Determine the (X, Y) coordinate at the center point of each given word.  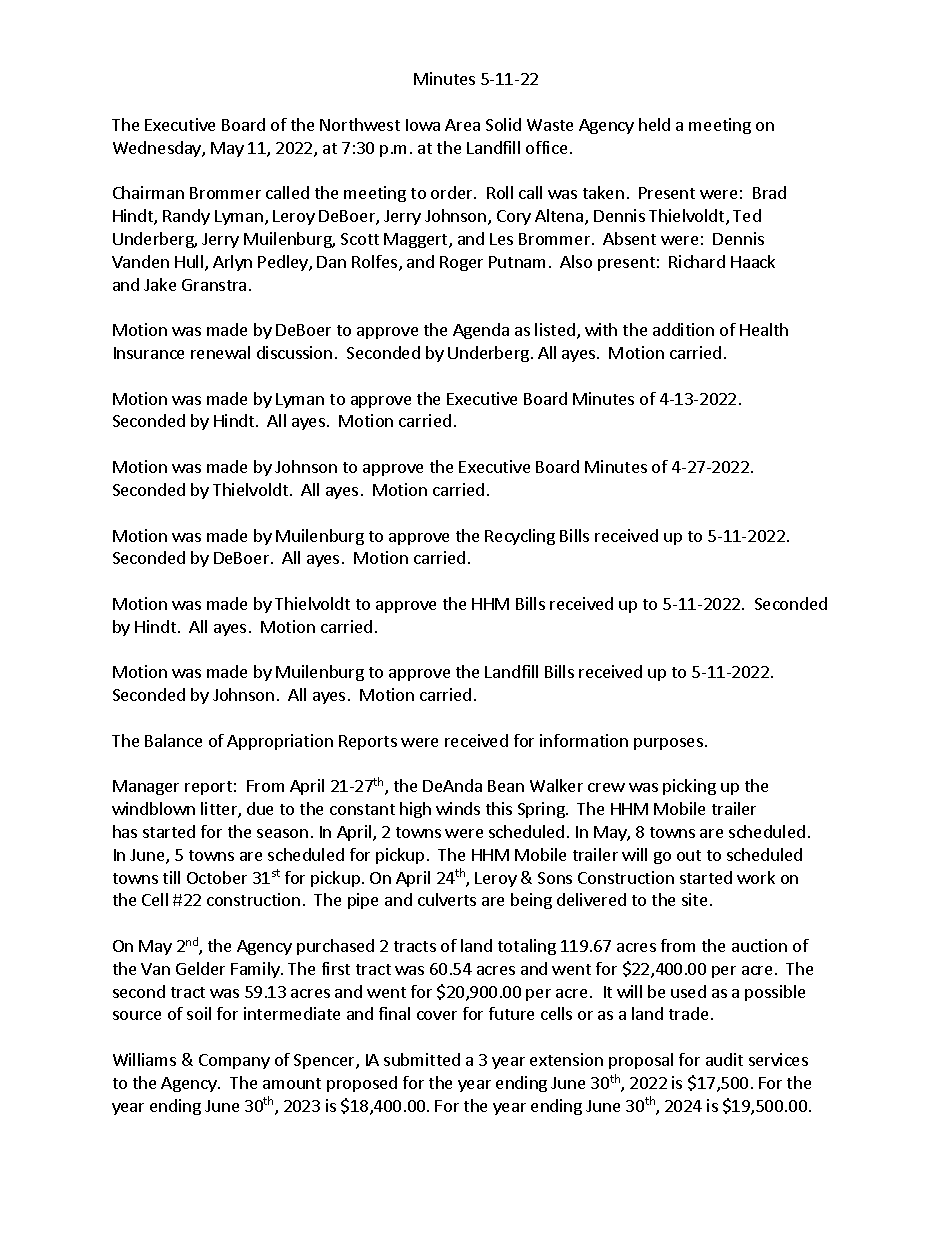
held (654, 124)
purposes (668, 744)
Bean (506, 786)
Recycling (520, 537)
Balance (173, 740)
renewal (220, 352)
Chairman (148, 192)
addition (683, 329)
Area (462, 125)
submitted (422, 1059)
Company (234, 1061)
